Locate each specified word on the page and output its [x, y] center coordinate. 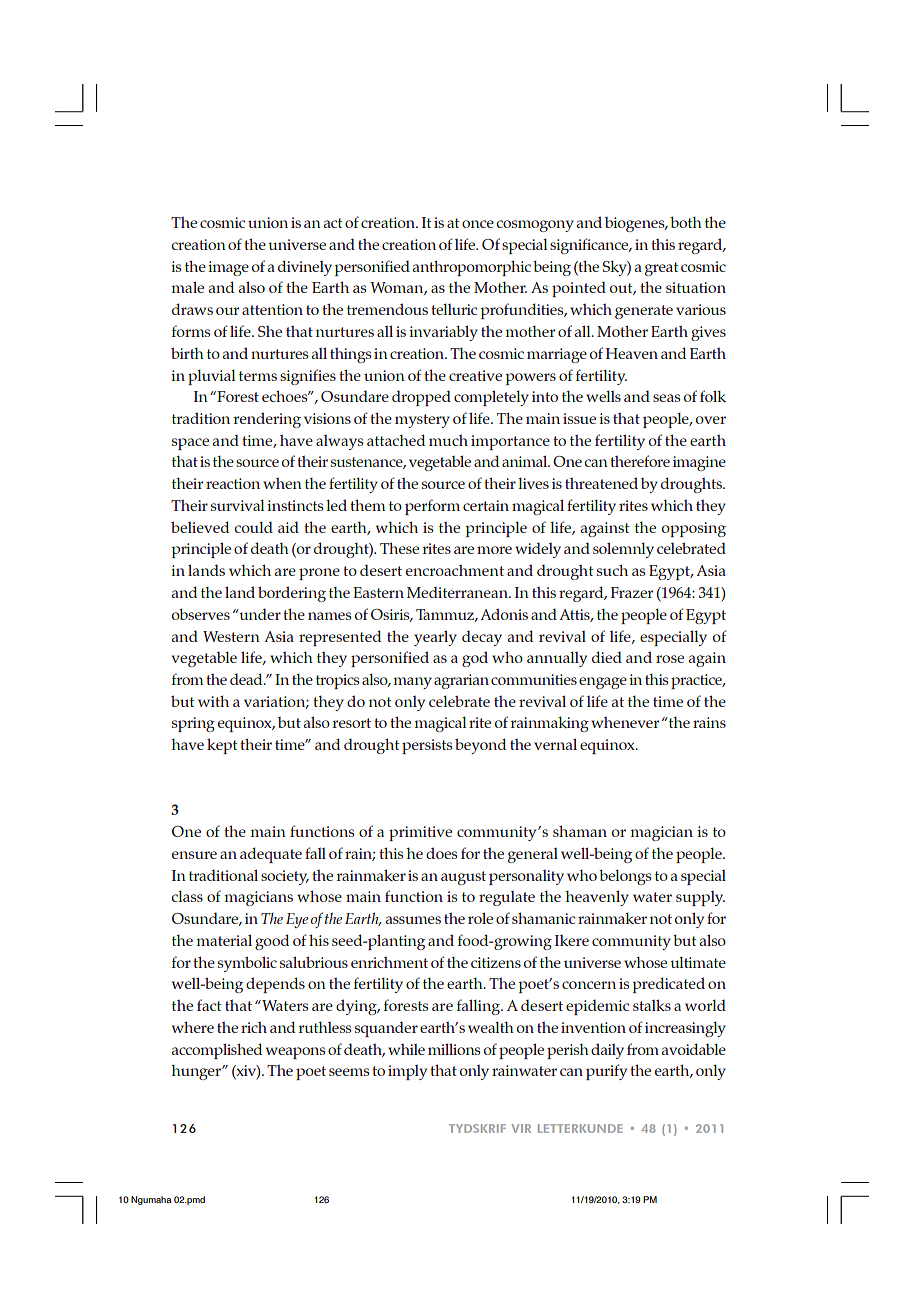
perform [432, 507]
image [228, 268]
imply [407, 1072]
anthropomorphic [472, 268]
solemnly [623, 550]
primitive [420, 833]
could [253, 527]
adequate [271, 855]
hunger [197, 1072]
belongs [625, 877]
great [661, 269]
